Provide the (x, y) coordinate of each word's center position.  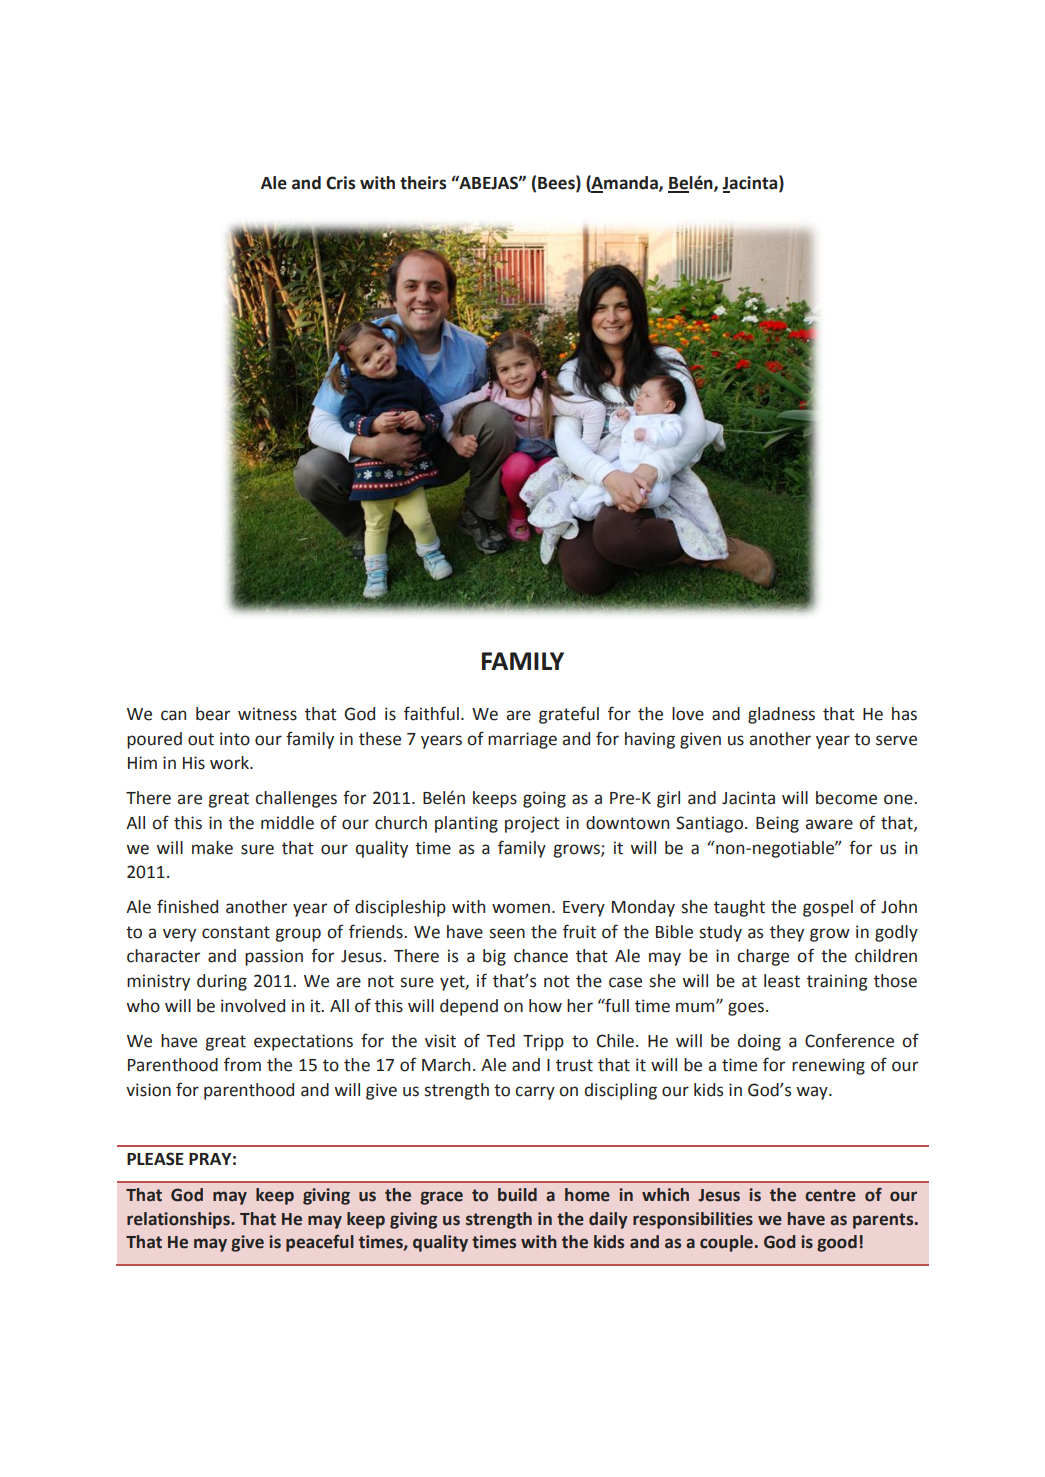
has (904, 714)
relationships (179, 1220)
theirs (423, 183)
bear (213, 714)
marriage (522, 740)
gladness (781, 715)
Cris (340, 183)
